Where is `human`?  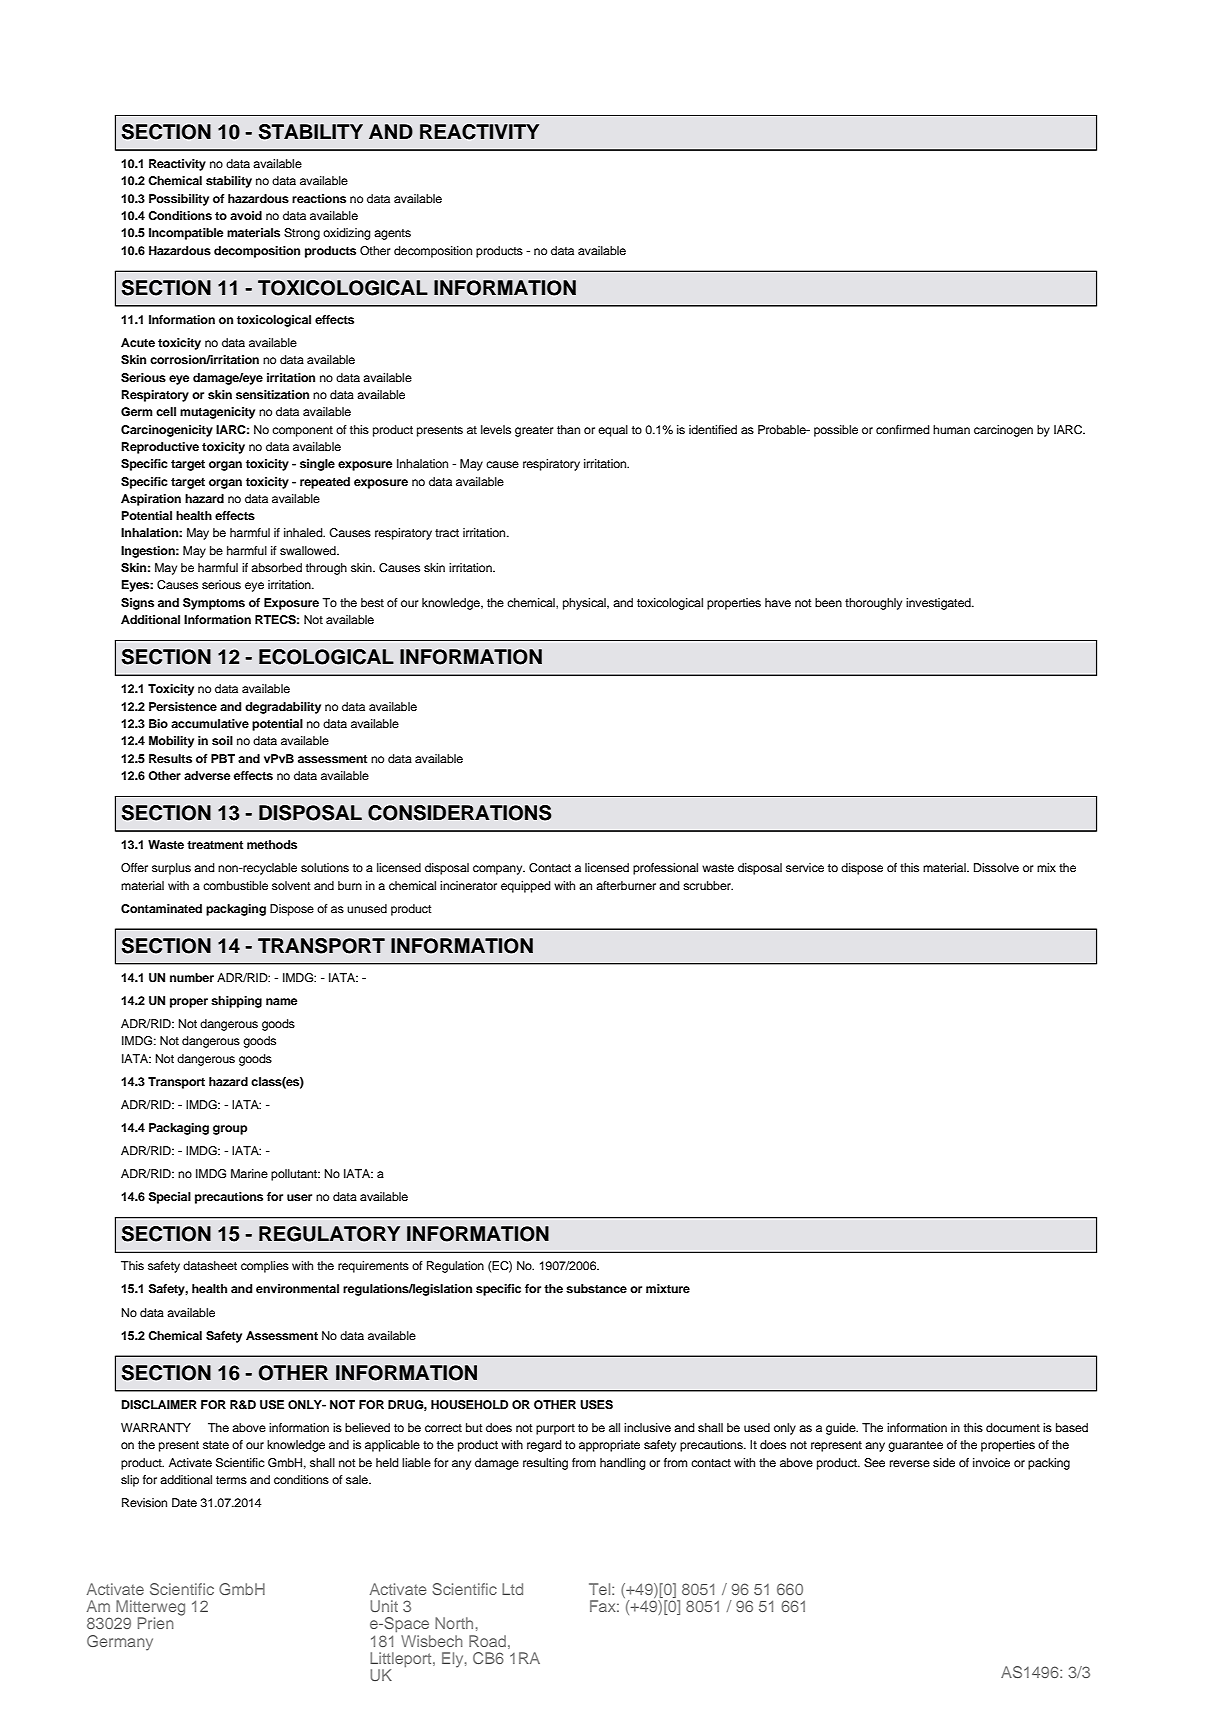
human is located at coordinates (951, 429).
